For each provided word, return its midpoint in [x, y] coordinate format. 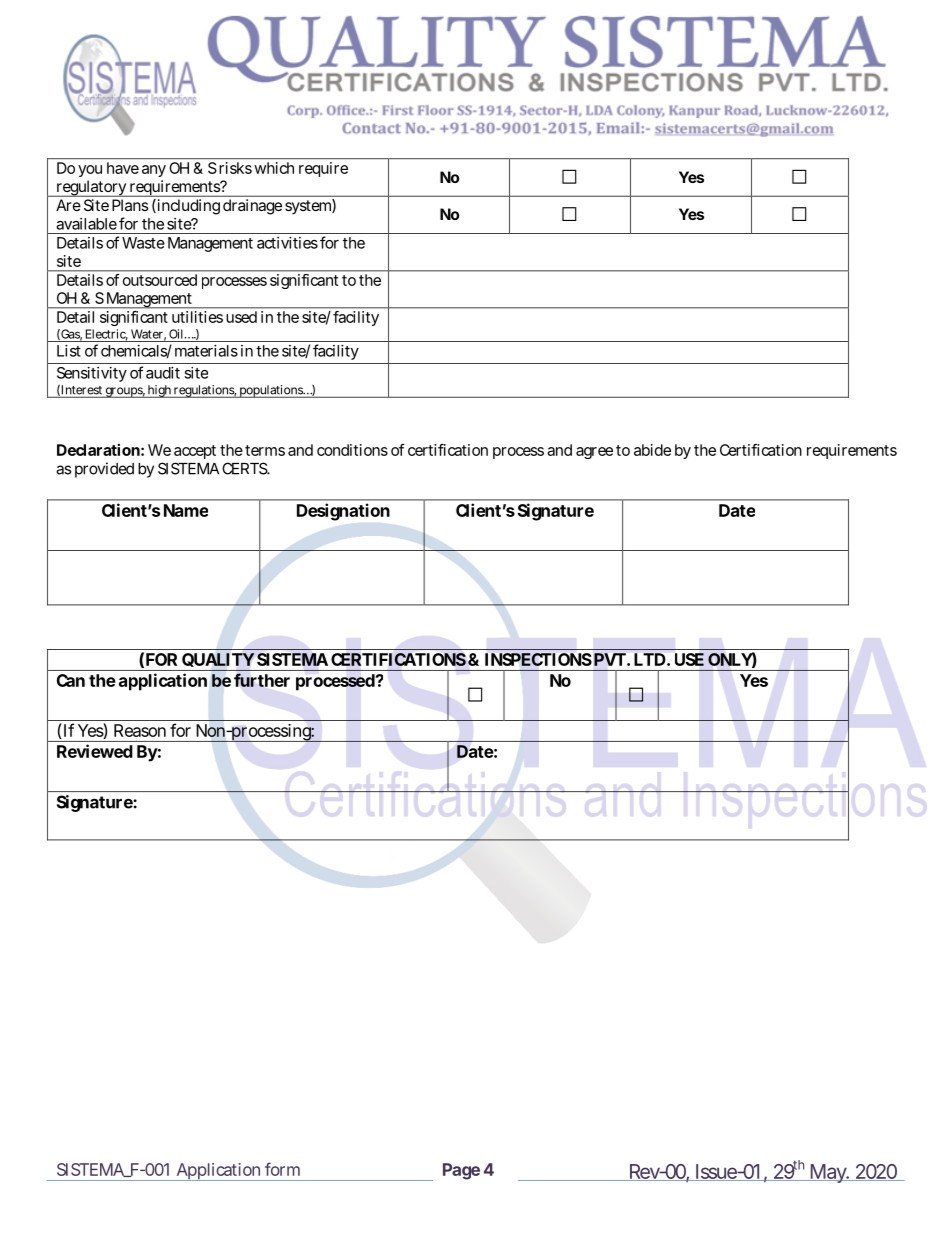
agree [594, 453]
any [154, 171]
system [309, 207]
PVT [610, 659]
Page [461, 1171]
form [282, 1169]
